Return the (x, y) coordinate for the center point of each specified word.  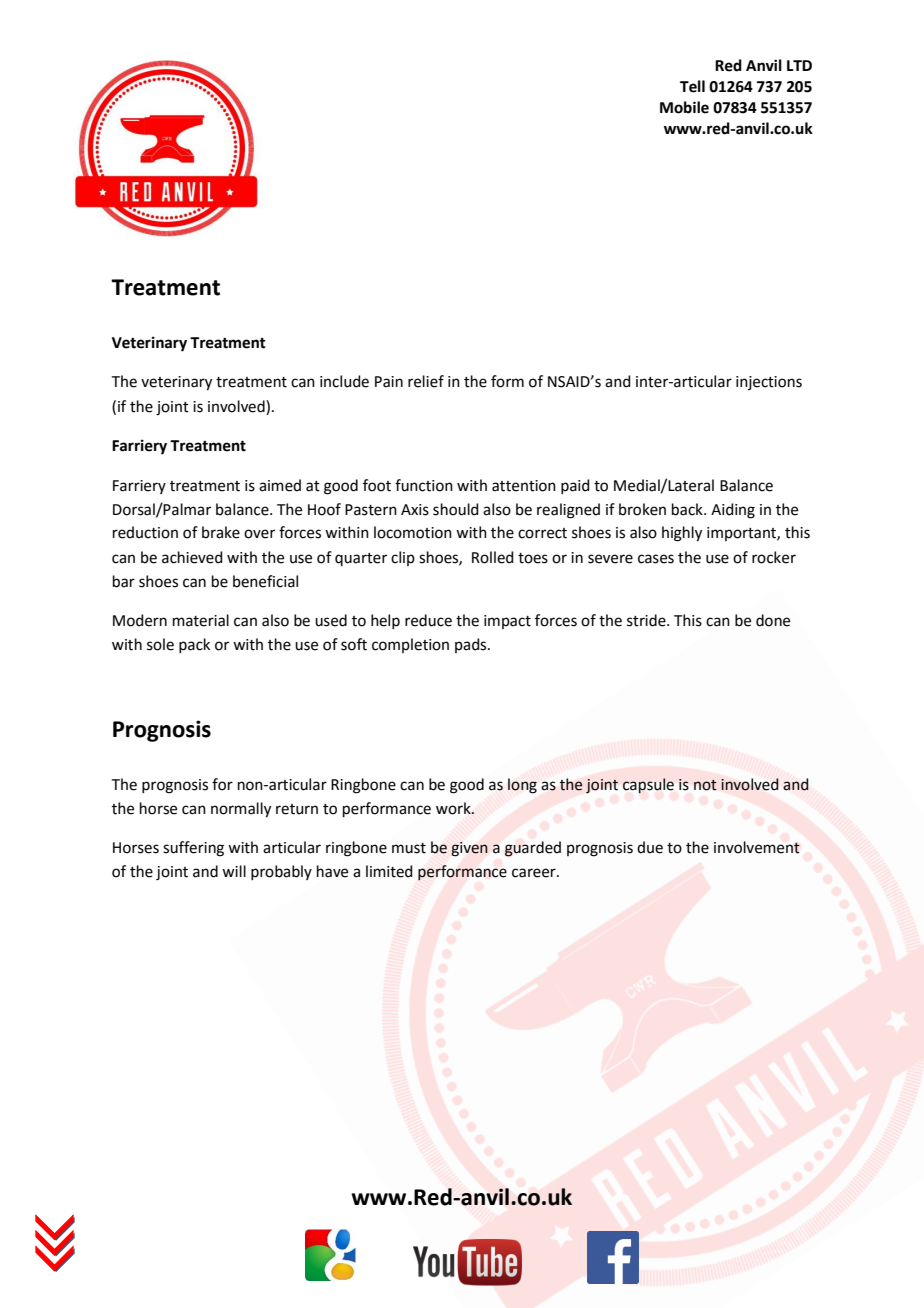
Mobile (684, 107)
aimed (280, 485)
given (469, 849)
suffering (193, 849)
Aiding (733, 511)
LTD (799, 65)
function (424, 485)
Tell (692, 86)
